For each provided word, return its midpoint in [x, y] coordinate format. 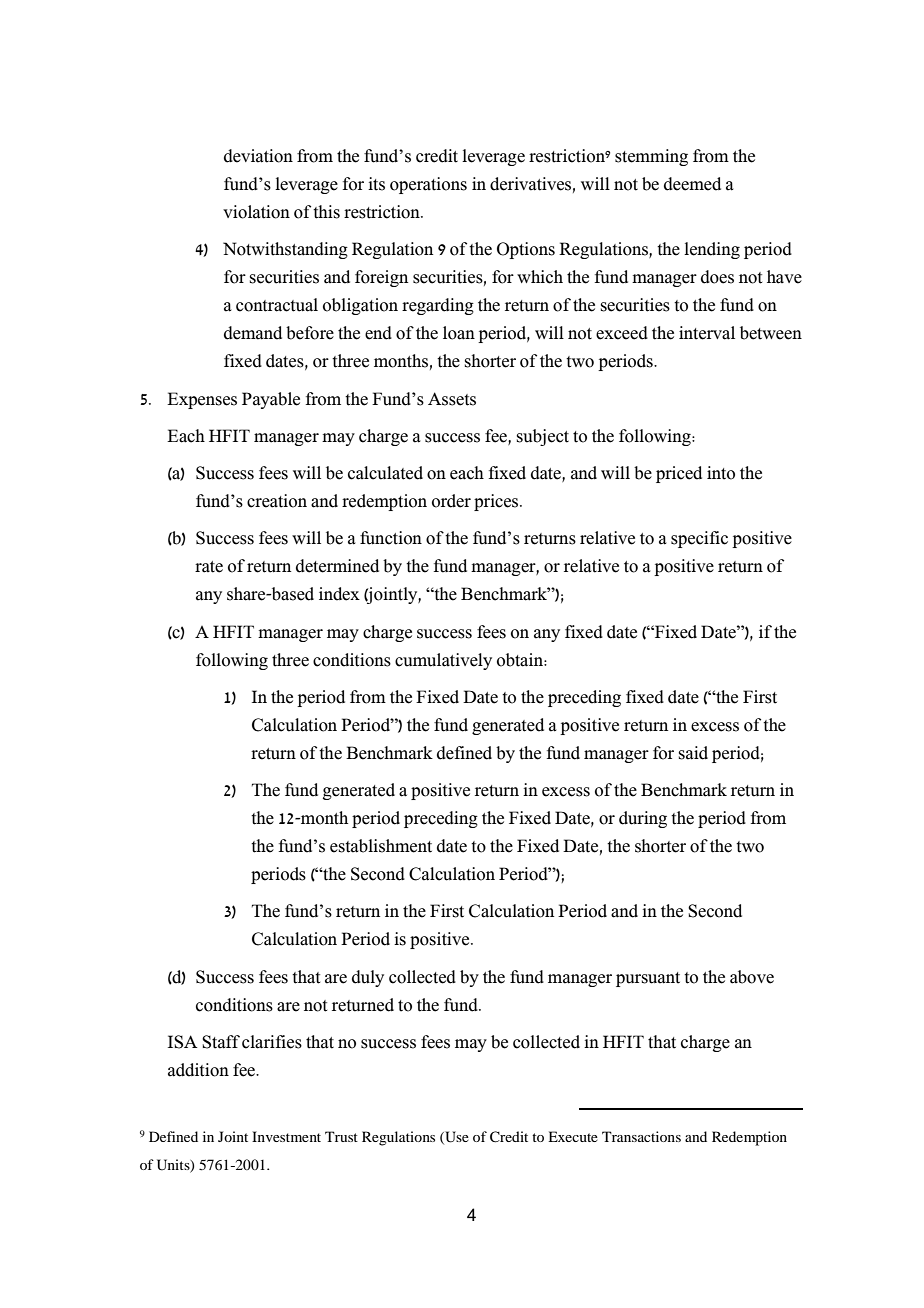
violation [256, 212]
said [693, 753]
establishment [381, 846]
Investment [286, 1136]
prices [497, 502]
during [643, 819]
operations [428, 185]
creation [277, 501]
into [721, 473]
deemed [692, 184]
